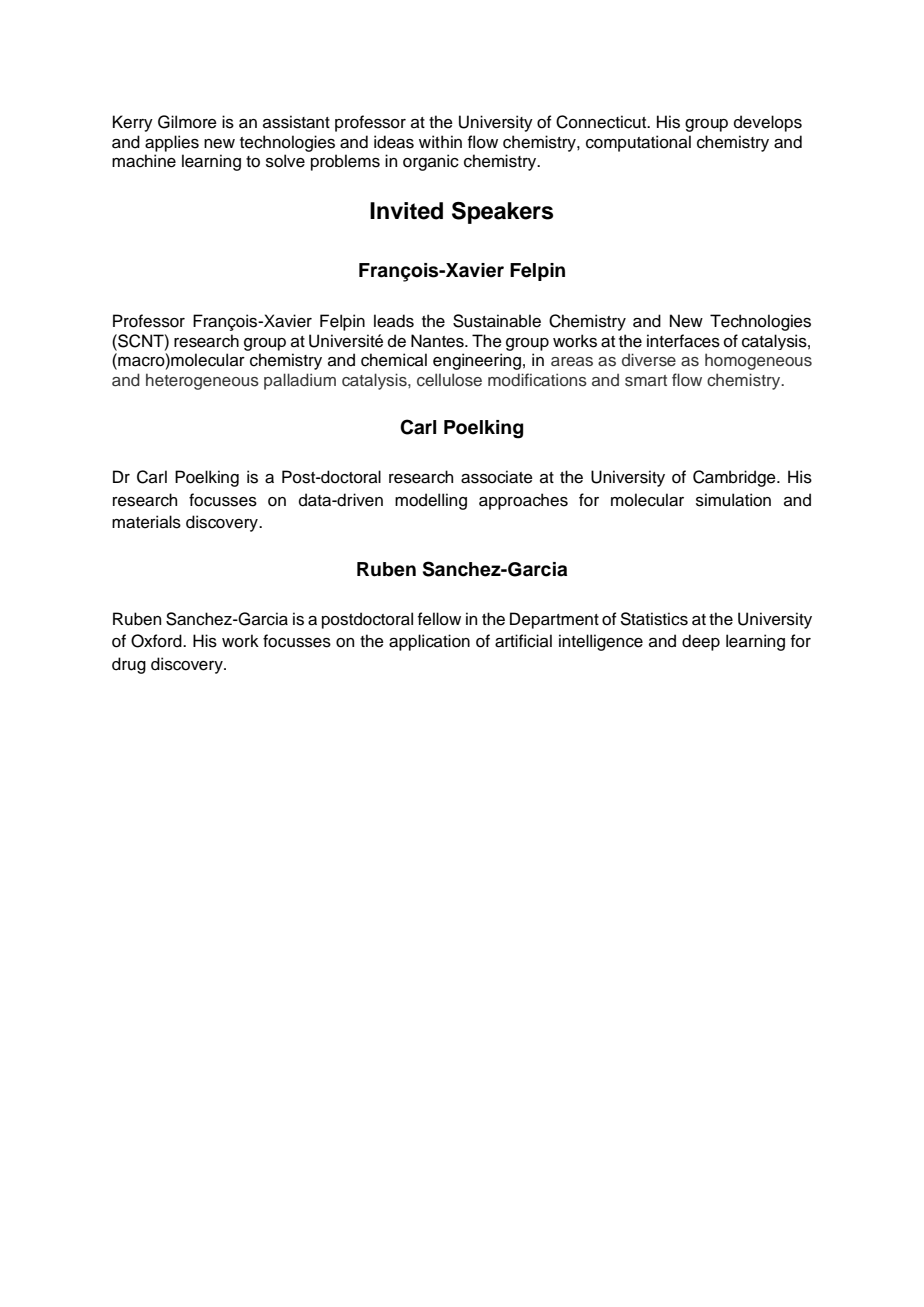 This document has height=1307, width=924. What do you see at coordinates (638, 143) in the document?
I see `computational` at bounding box center [638, 143].
